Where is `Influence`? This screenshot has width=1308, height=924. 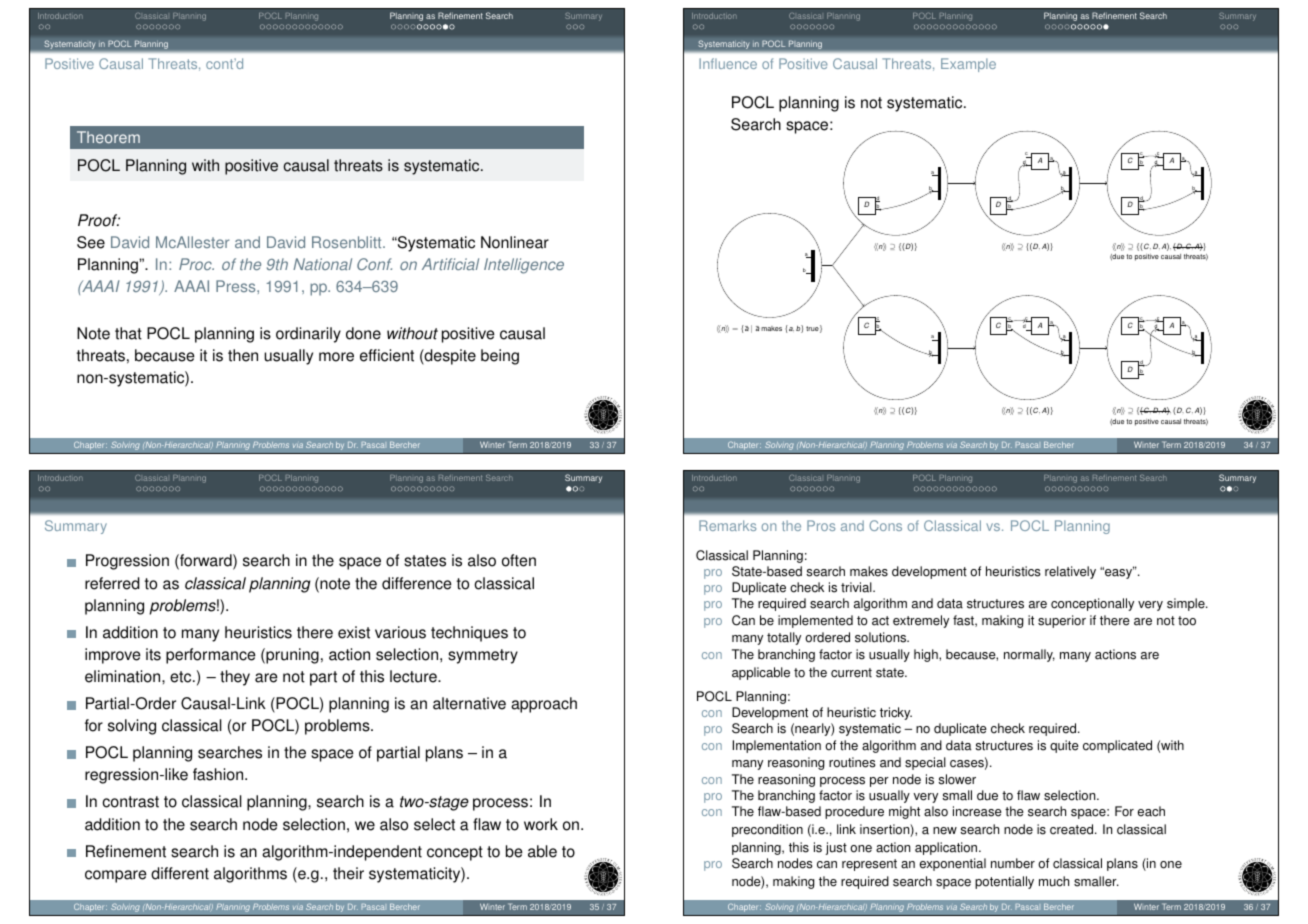
Influence is located at coordinates (728, 63).
